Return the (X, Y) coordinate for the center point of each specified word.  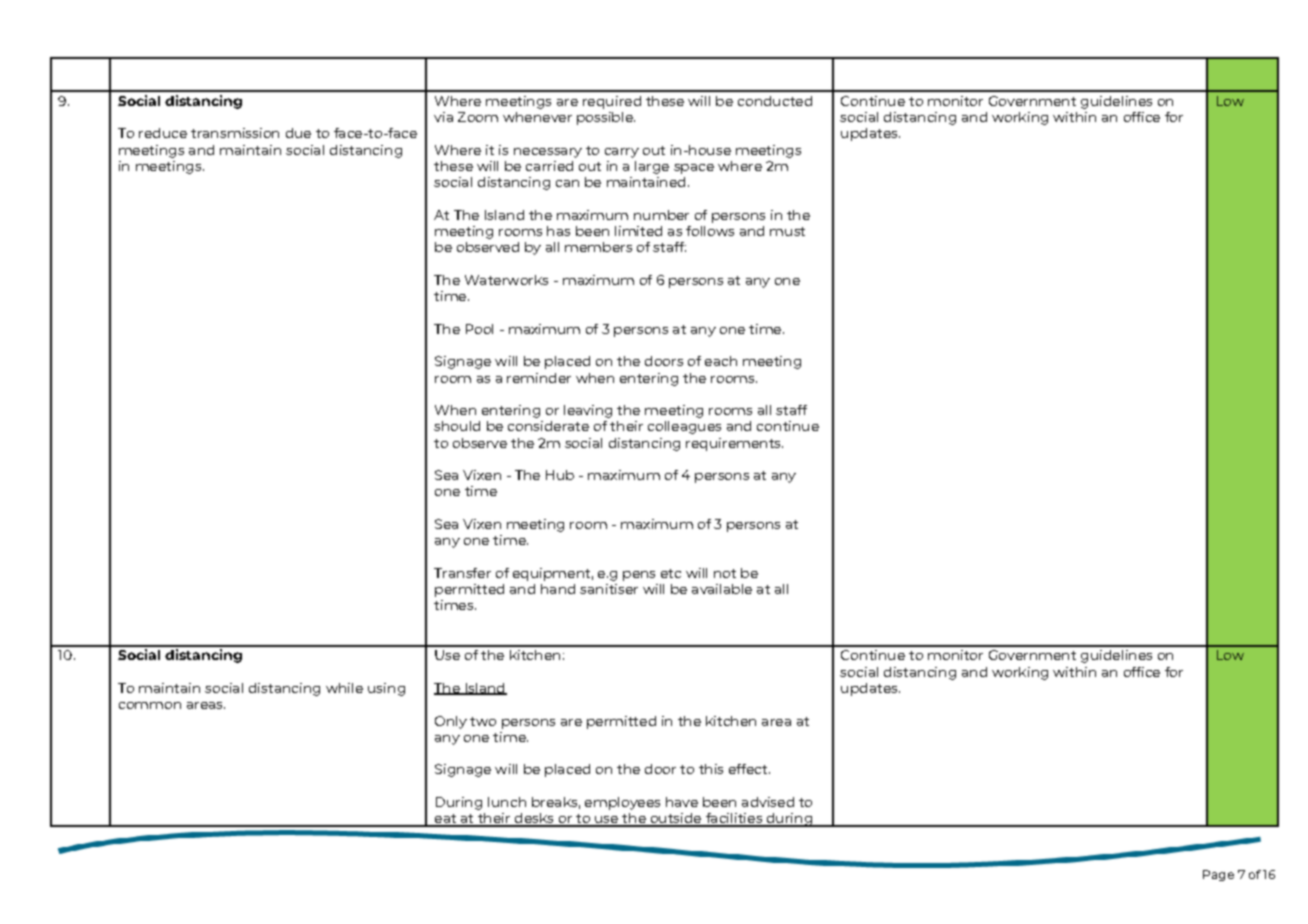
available (722, 589)
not (725, 573)
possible (606, 118)
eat (445, 820)
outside (676, 819)
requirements (734, 444)
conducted (775, 101)
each (721, 361)
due (298, 133)
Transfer (462, 573)
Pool (479, 329)
